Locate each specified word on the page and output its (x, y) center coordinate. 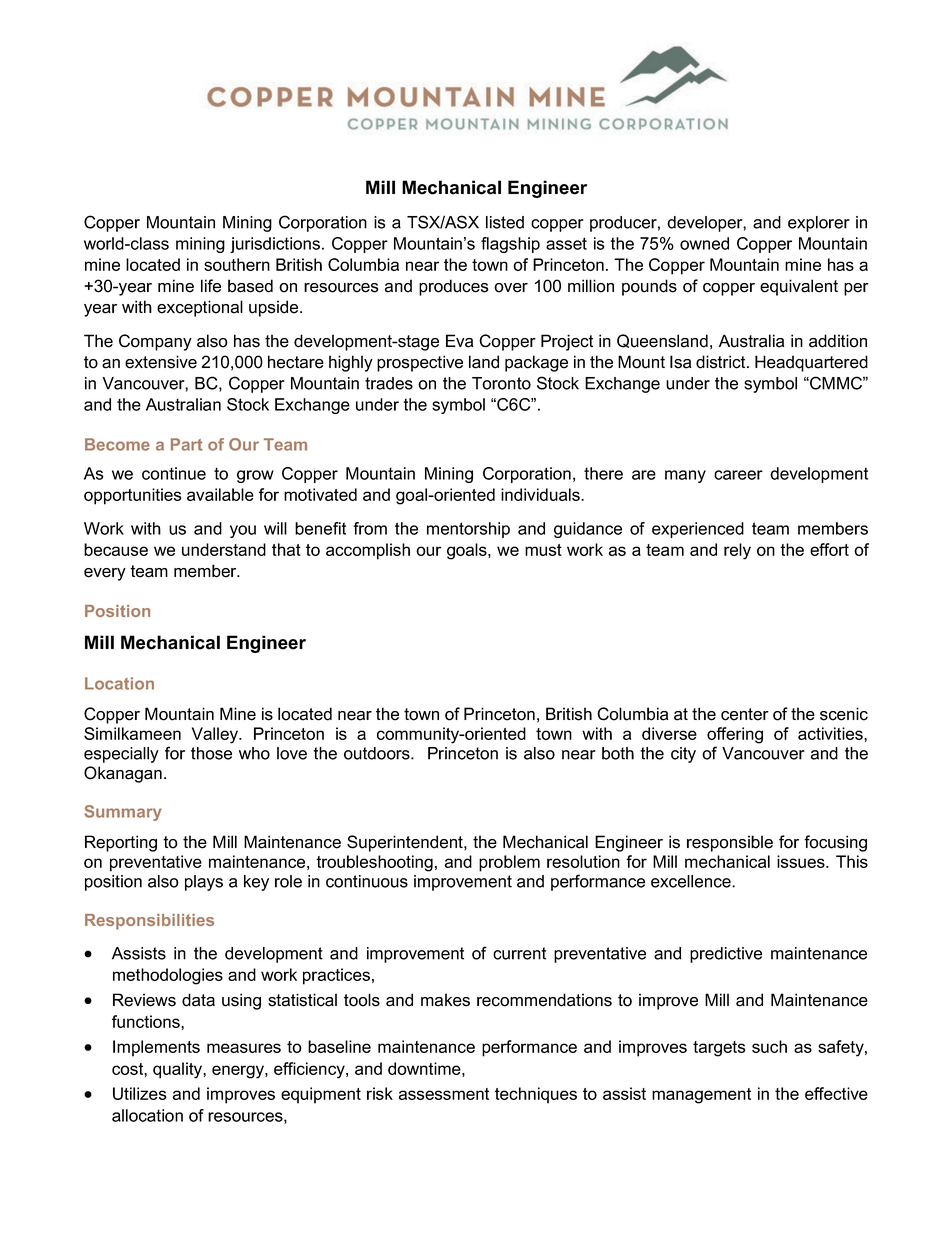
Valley (216, 735)
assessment (444, 1094)
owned (704, 243)
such (769, 1046)
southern (237, 264)
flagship (510, 245)
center (745, 714)
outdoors (378, 753)
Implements (156, 1048)
